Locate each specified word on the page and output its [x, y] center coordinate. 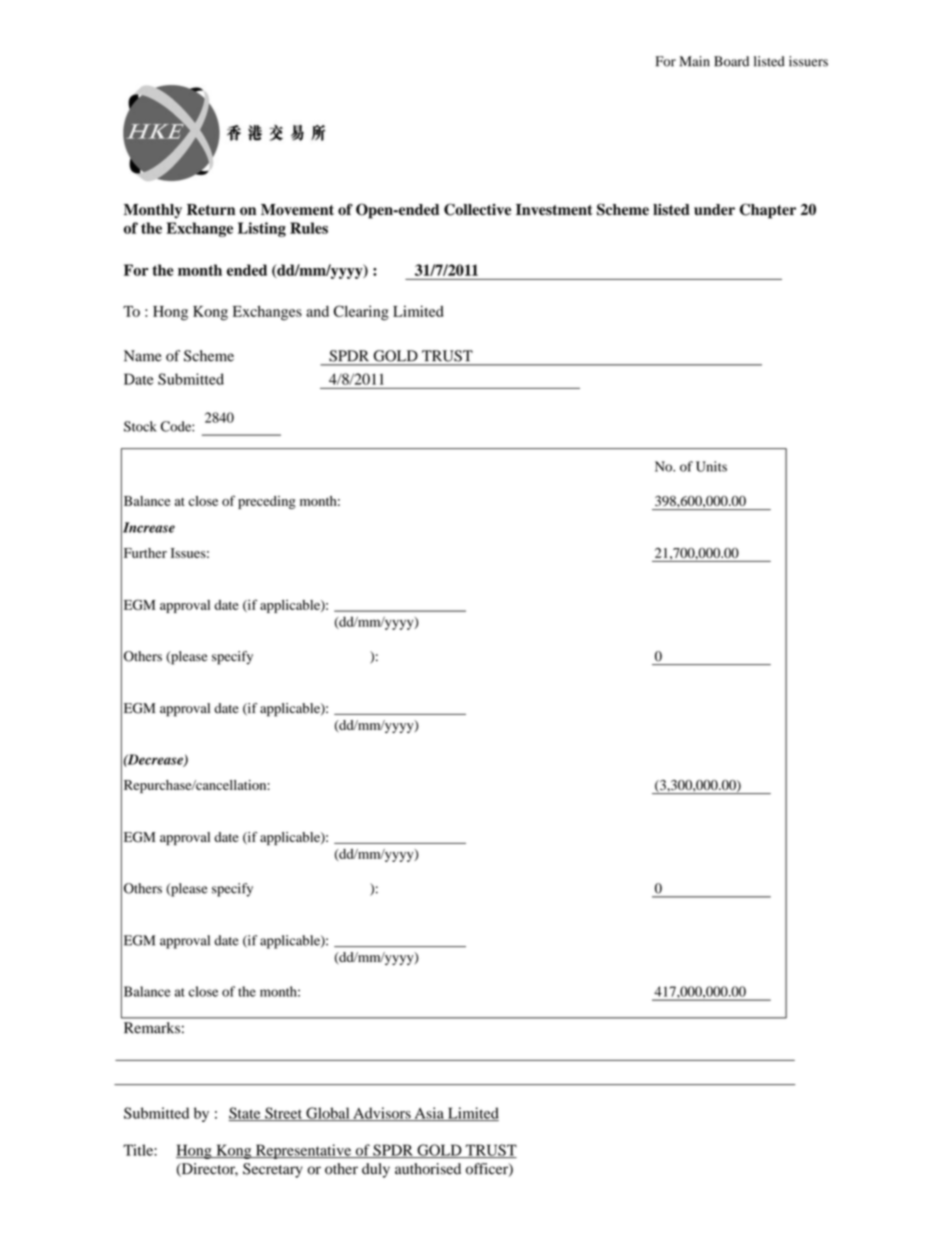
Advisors [382, 1114]
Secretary [273, 1170]
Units [711, 466]
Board [731, 61]
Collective [477, 209]
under [714, 210]
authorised [428, 1169]
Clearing [361, 313]
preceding [267, 502]
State [246, 1114]
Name [143, 356]
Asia [429, 1114]
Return [211, 209]
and [317, 311]
